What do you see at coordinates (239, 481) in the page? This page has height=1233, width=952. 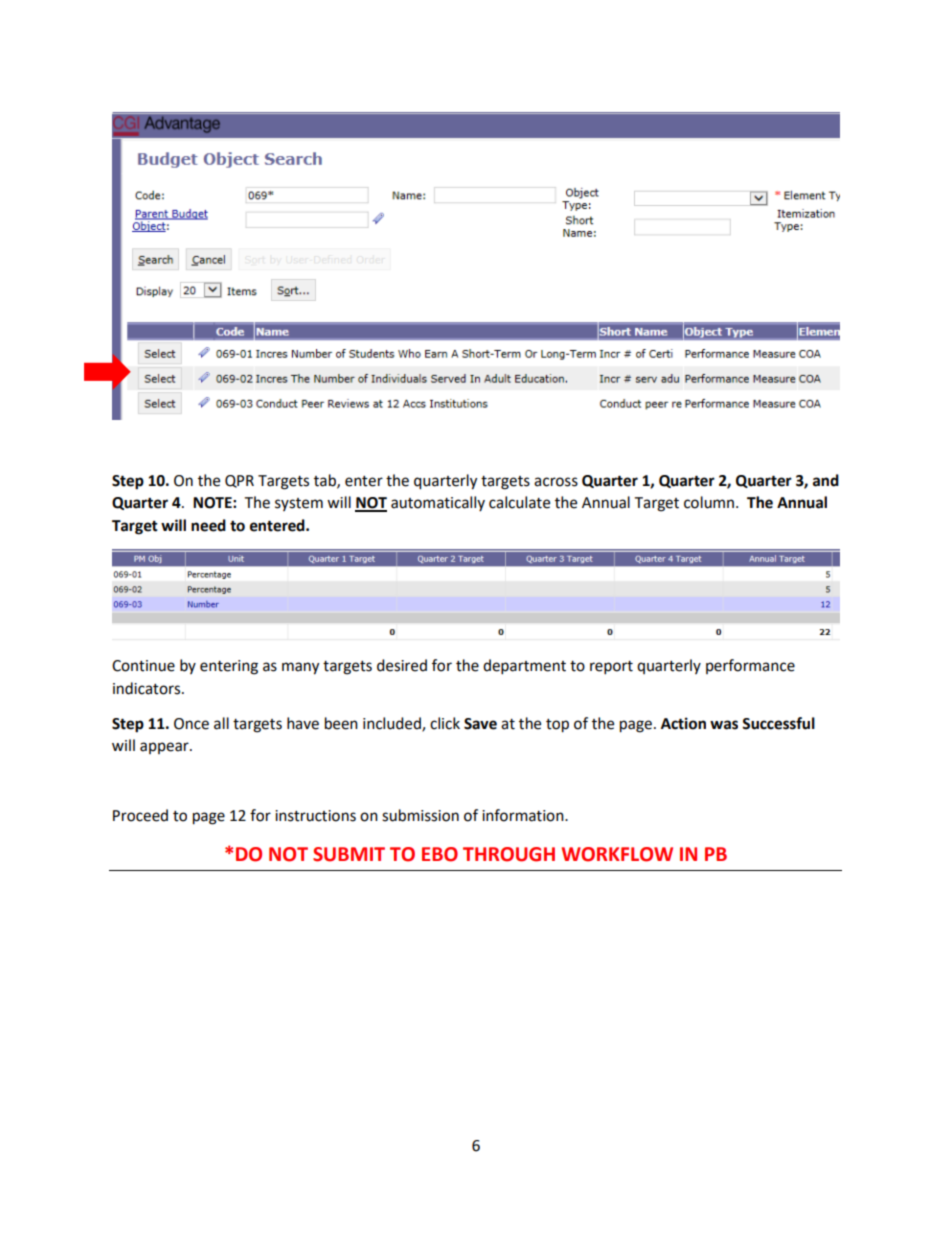 I see `QPR` at bounding box center [239, 481].
